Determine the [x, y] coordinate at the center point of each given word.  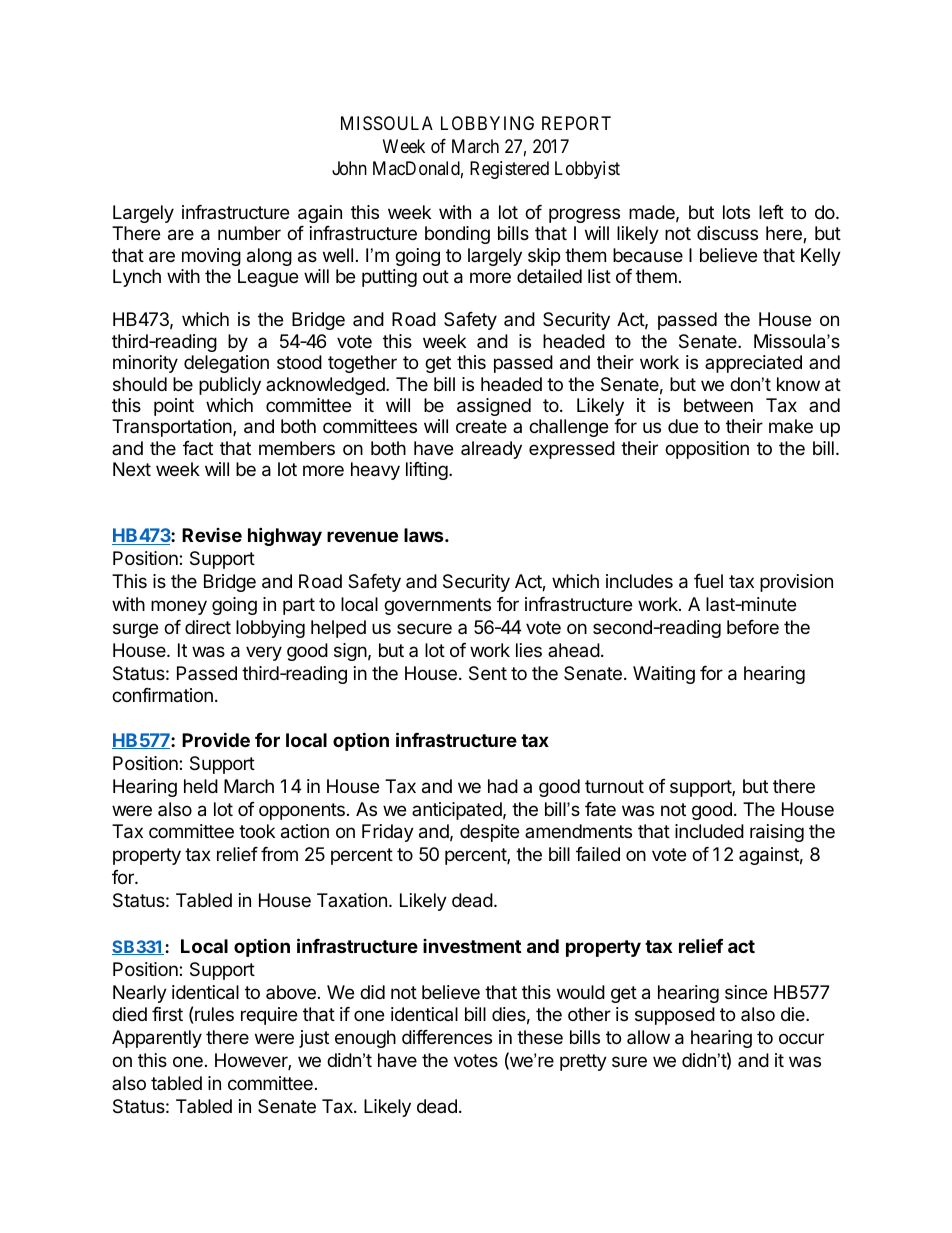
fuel [708, 581]
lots [736, 212]
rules [214, 1014]
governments [437, 606]
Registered [509, 170]
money [179, 607]
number [249, 233]
